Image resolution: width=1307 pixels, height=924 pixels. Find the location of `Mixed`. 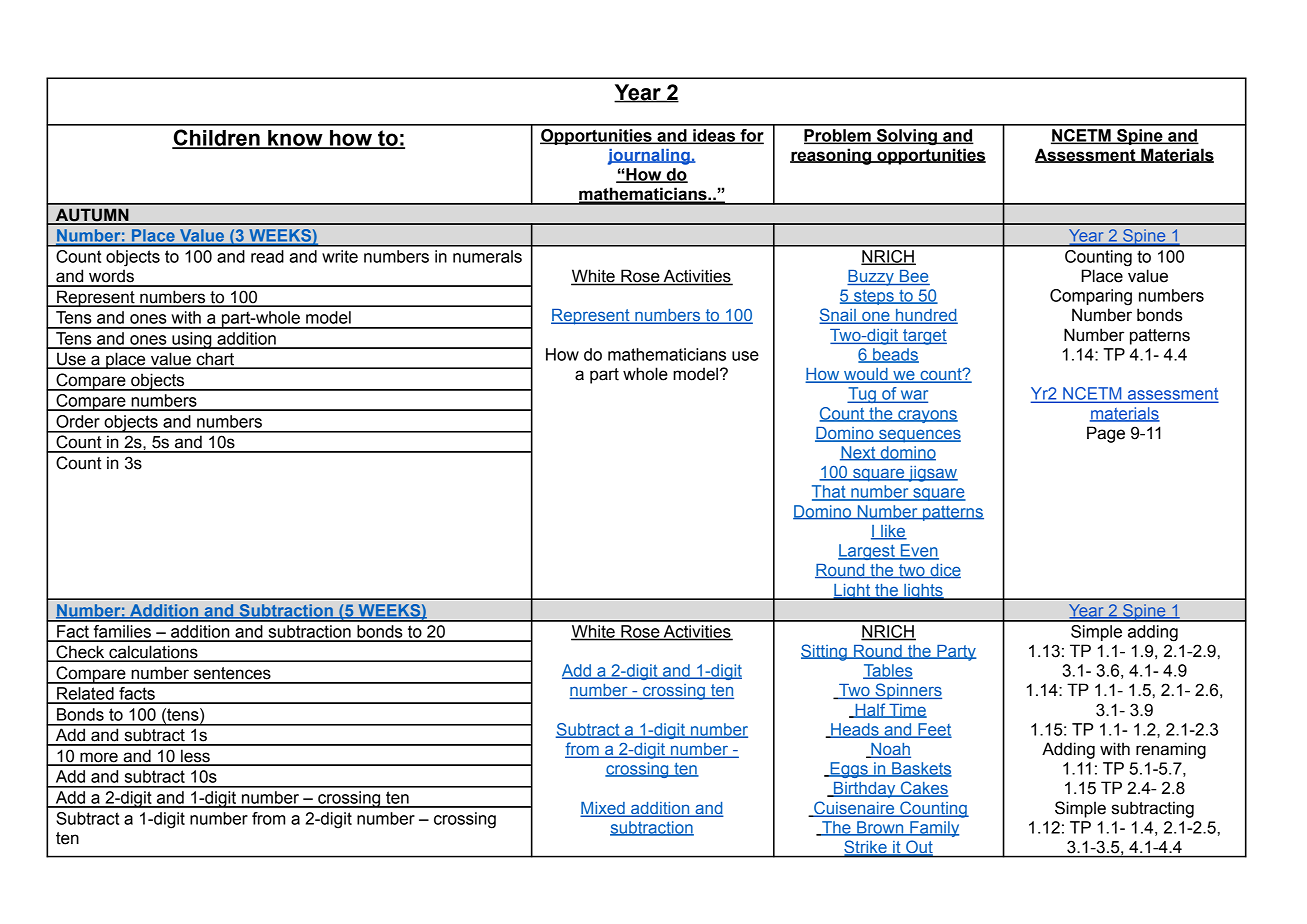

Mixed is located at coordinates (604, 809).
